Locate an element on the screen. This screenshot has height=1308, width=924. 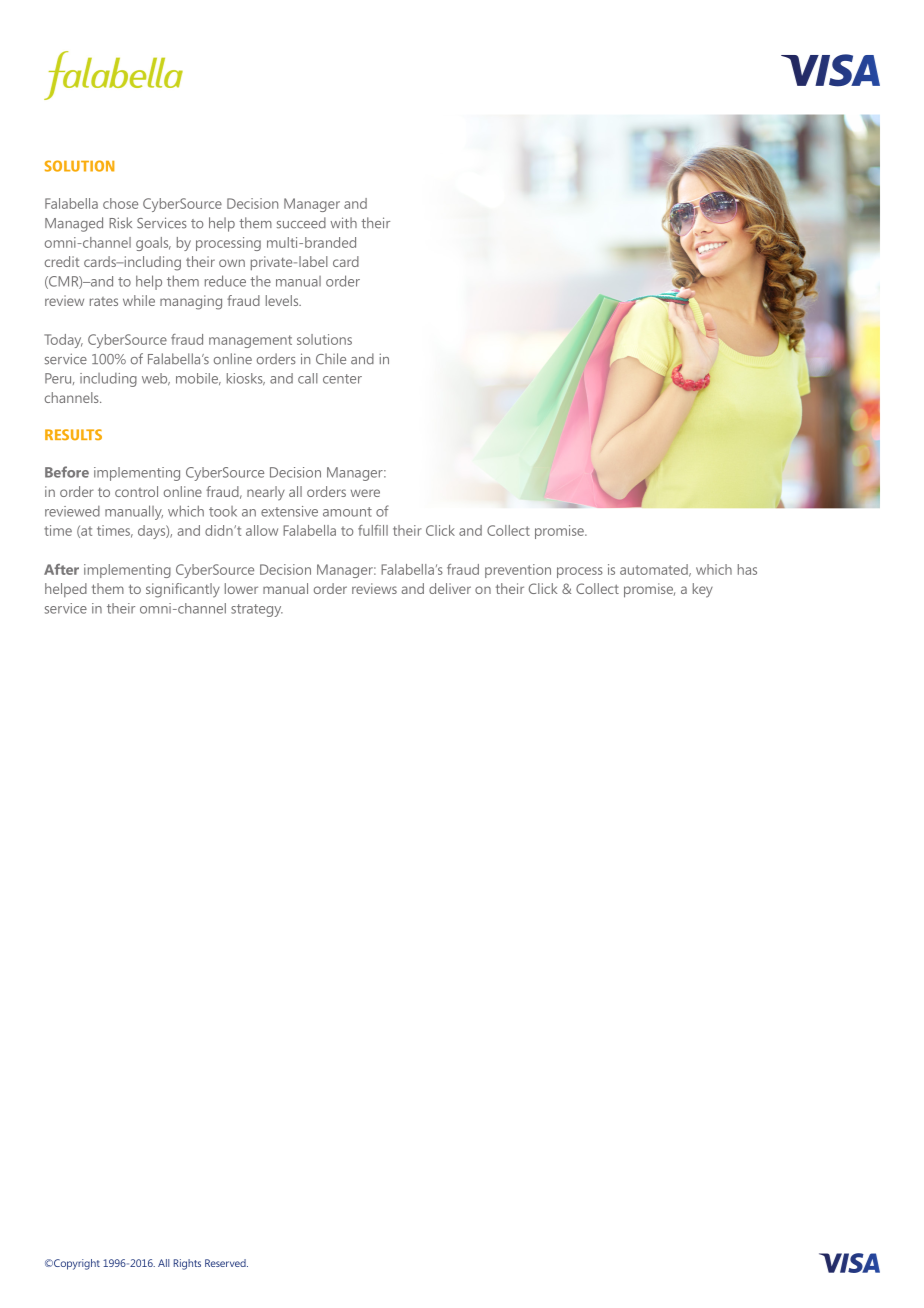
succeed is located at coordinates (301, 223).
